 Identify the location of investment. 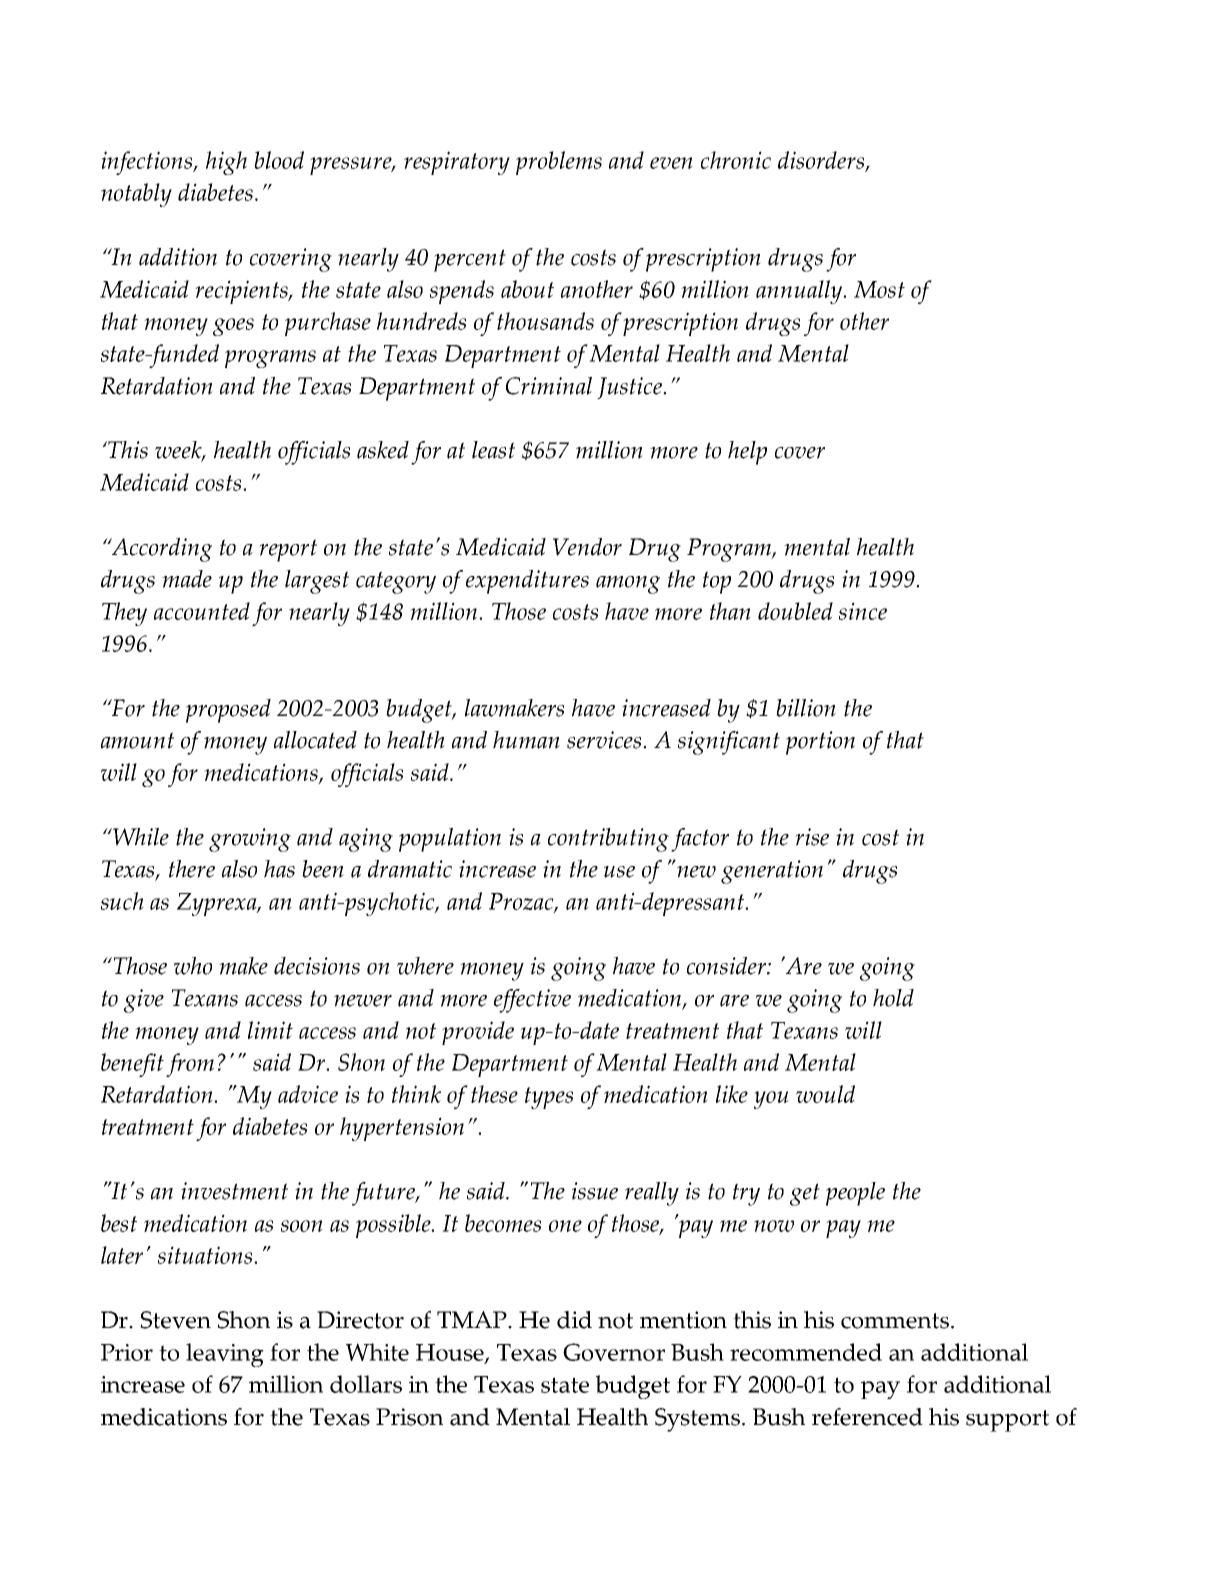
(234, 1191).
